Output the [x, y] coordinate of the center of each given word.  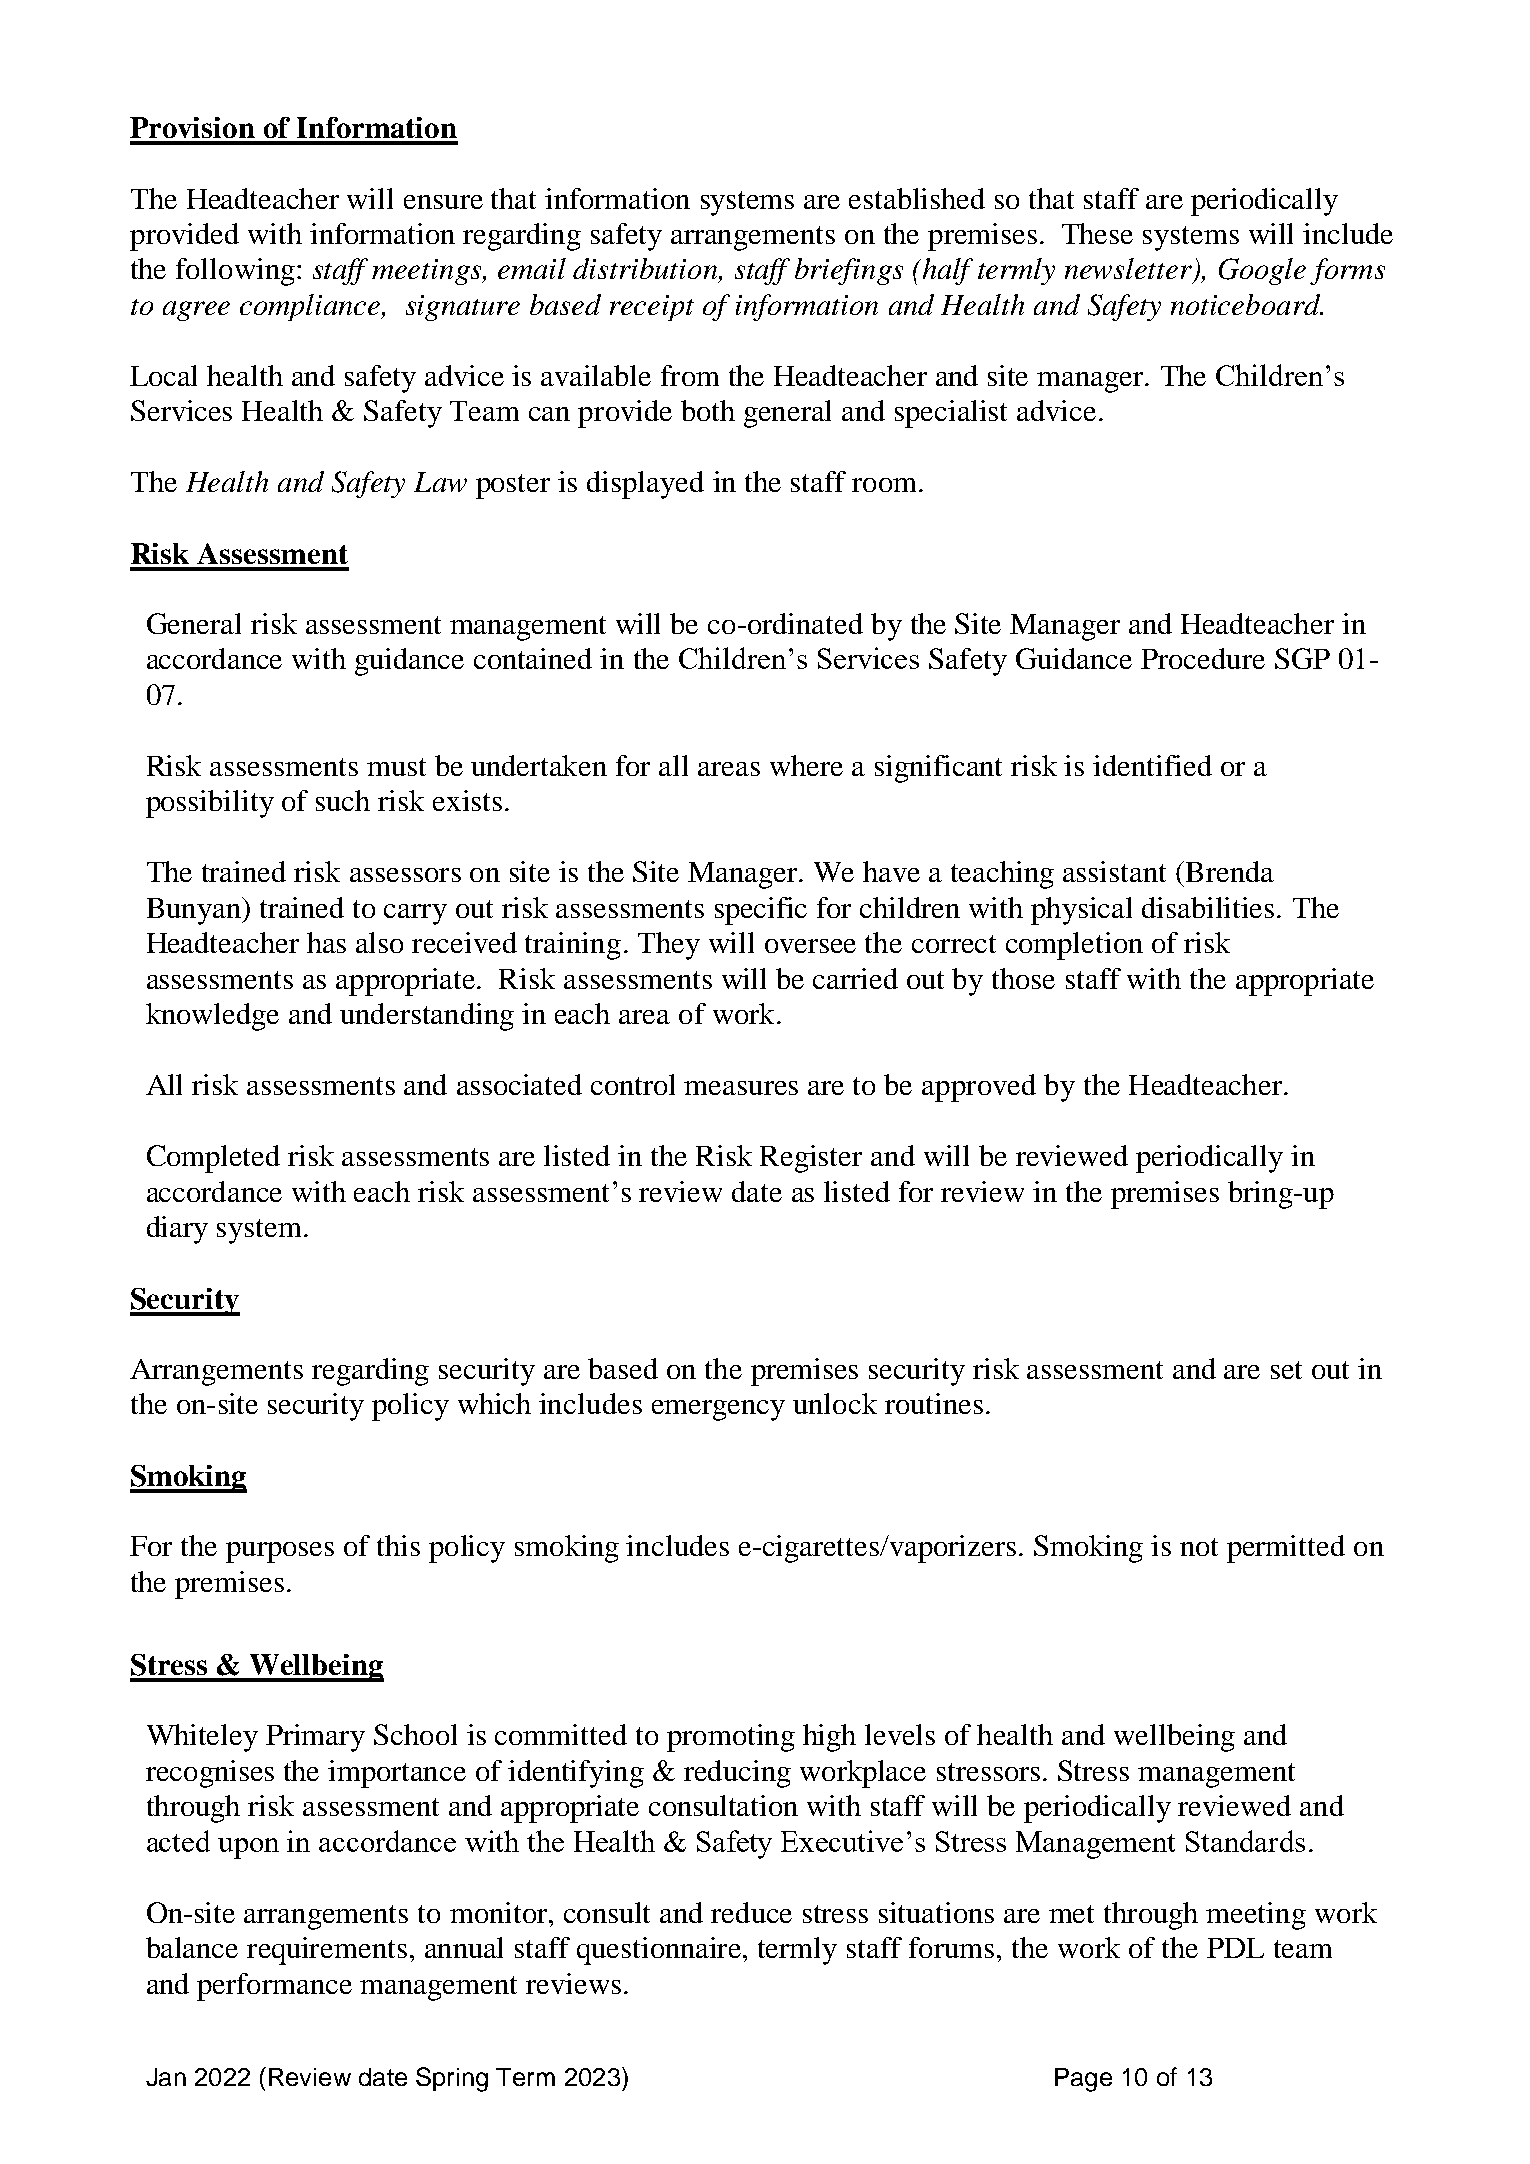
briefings [849, 271]
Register [811, 1159]
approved [979, 1088]
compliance [311, 307]
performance [274, 1987]
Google [1262, 271]
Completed [213, 1159]
